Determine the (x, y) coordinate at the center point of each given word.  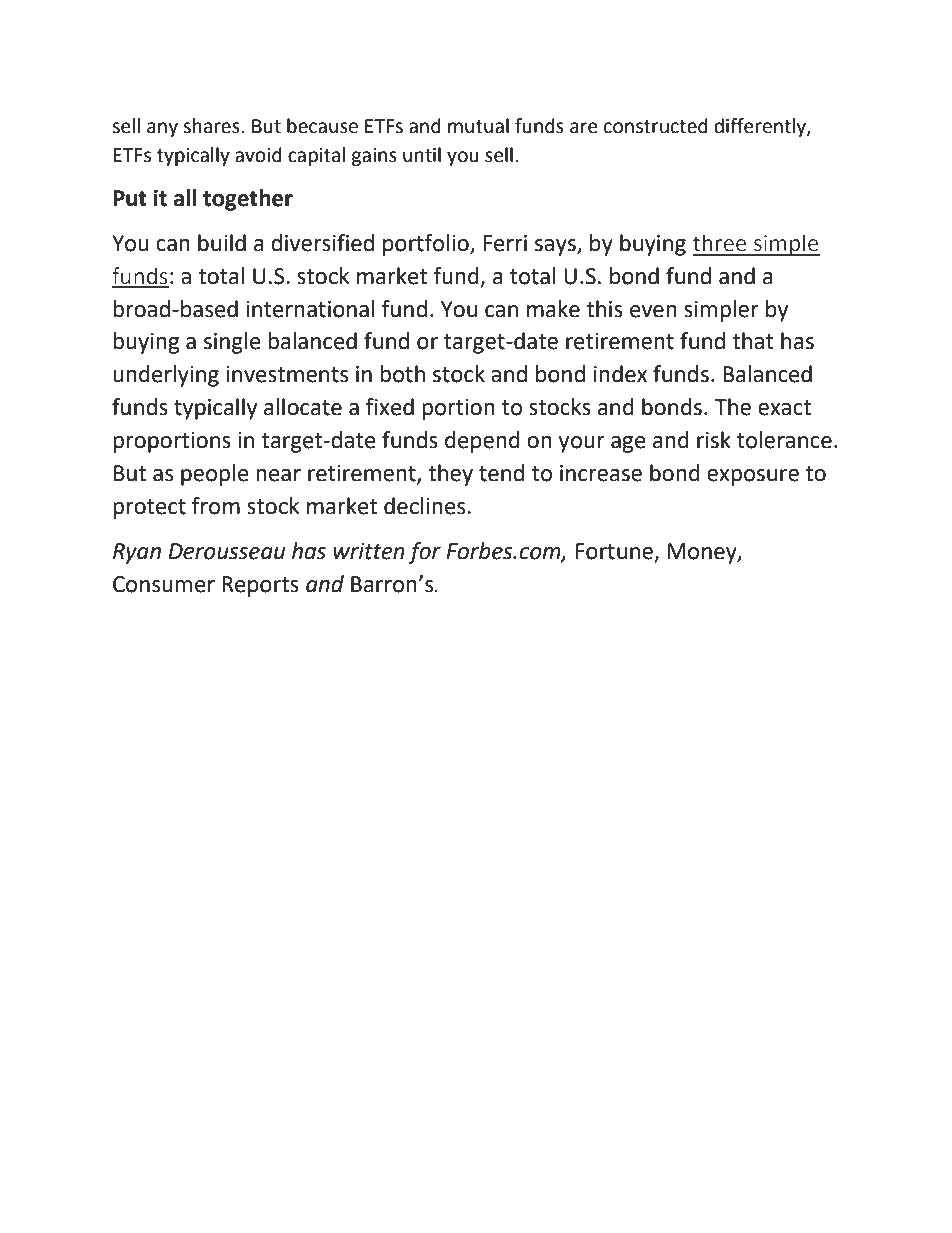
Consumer (164, 584)
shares (211, 126)
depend (482, 442)
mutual (478, 126)
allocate (303, 407)
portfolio (427, 245)
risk (714, 440)
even (653, 311)
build (222, 243)
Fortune (615, 552)
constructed (656, 126)
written (369, 551)
